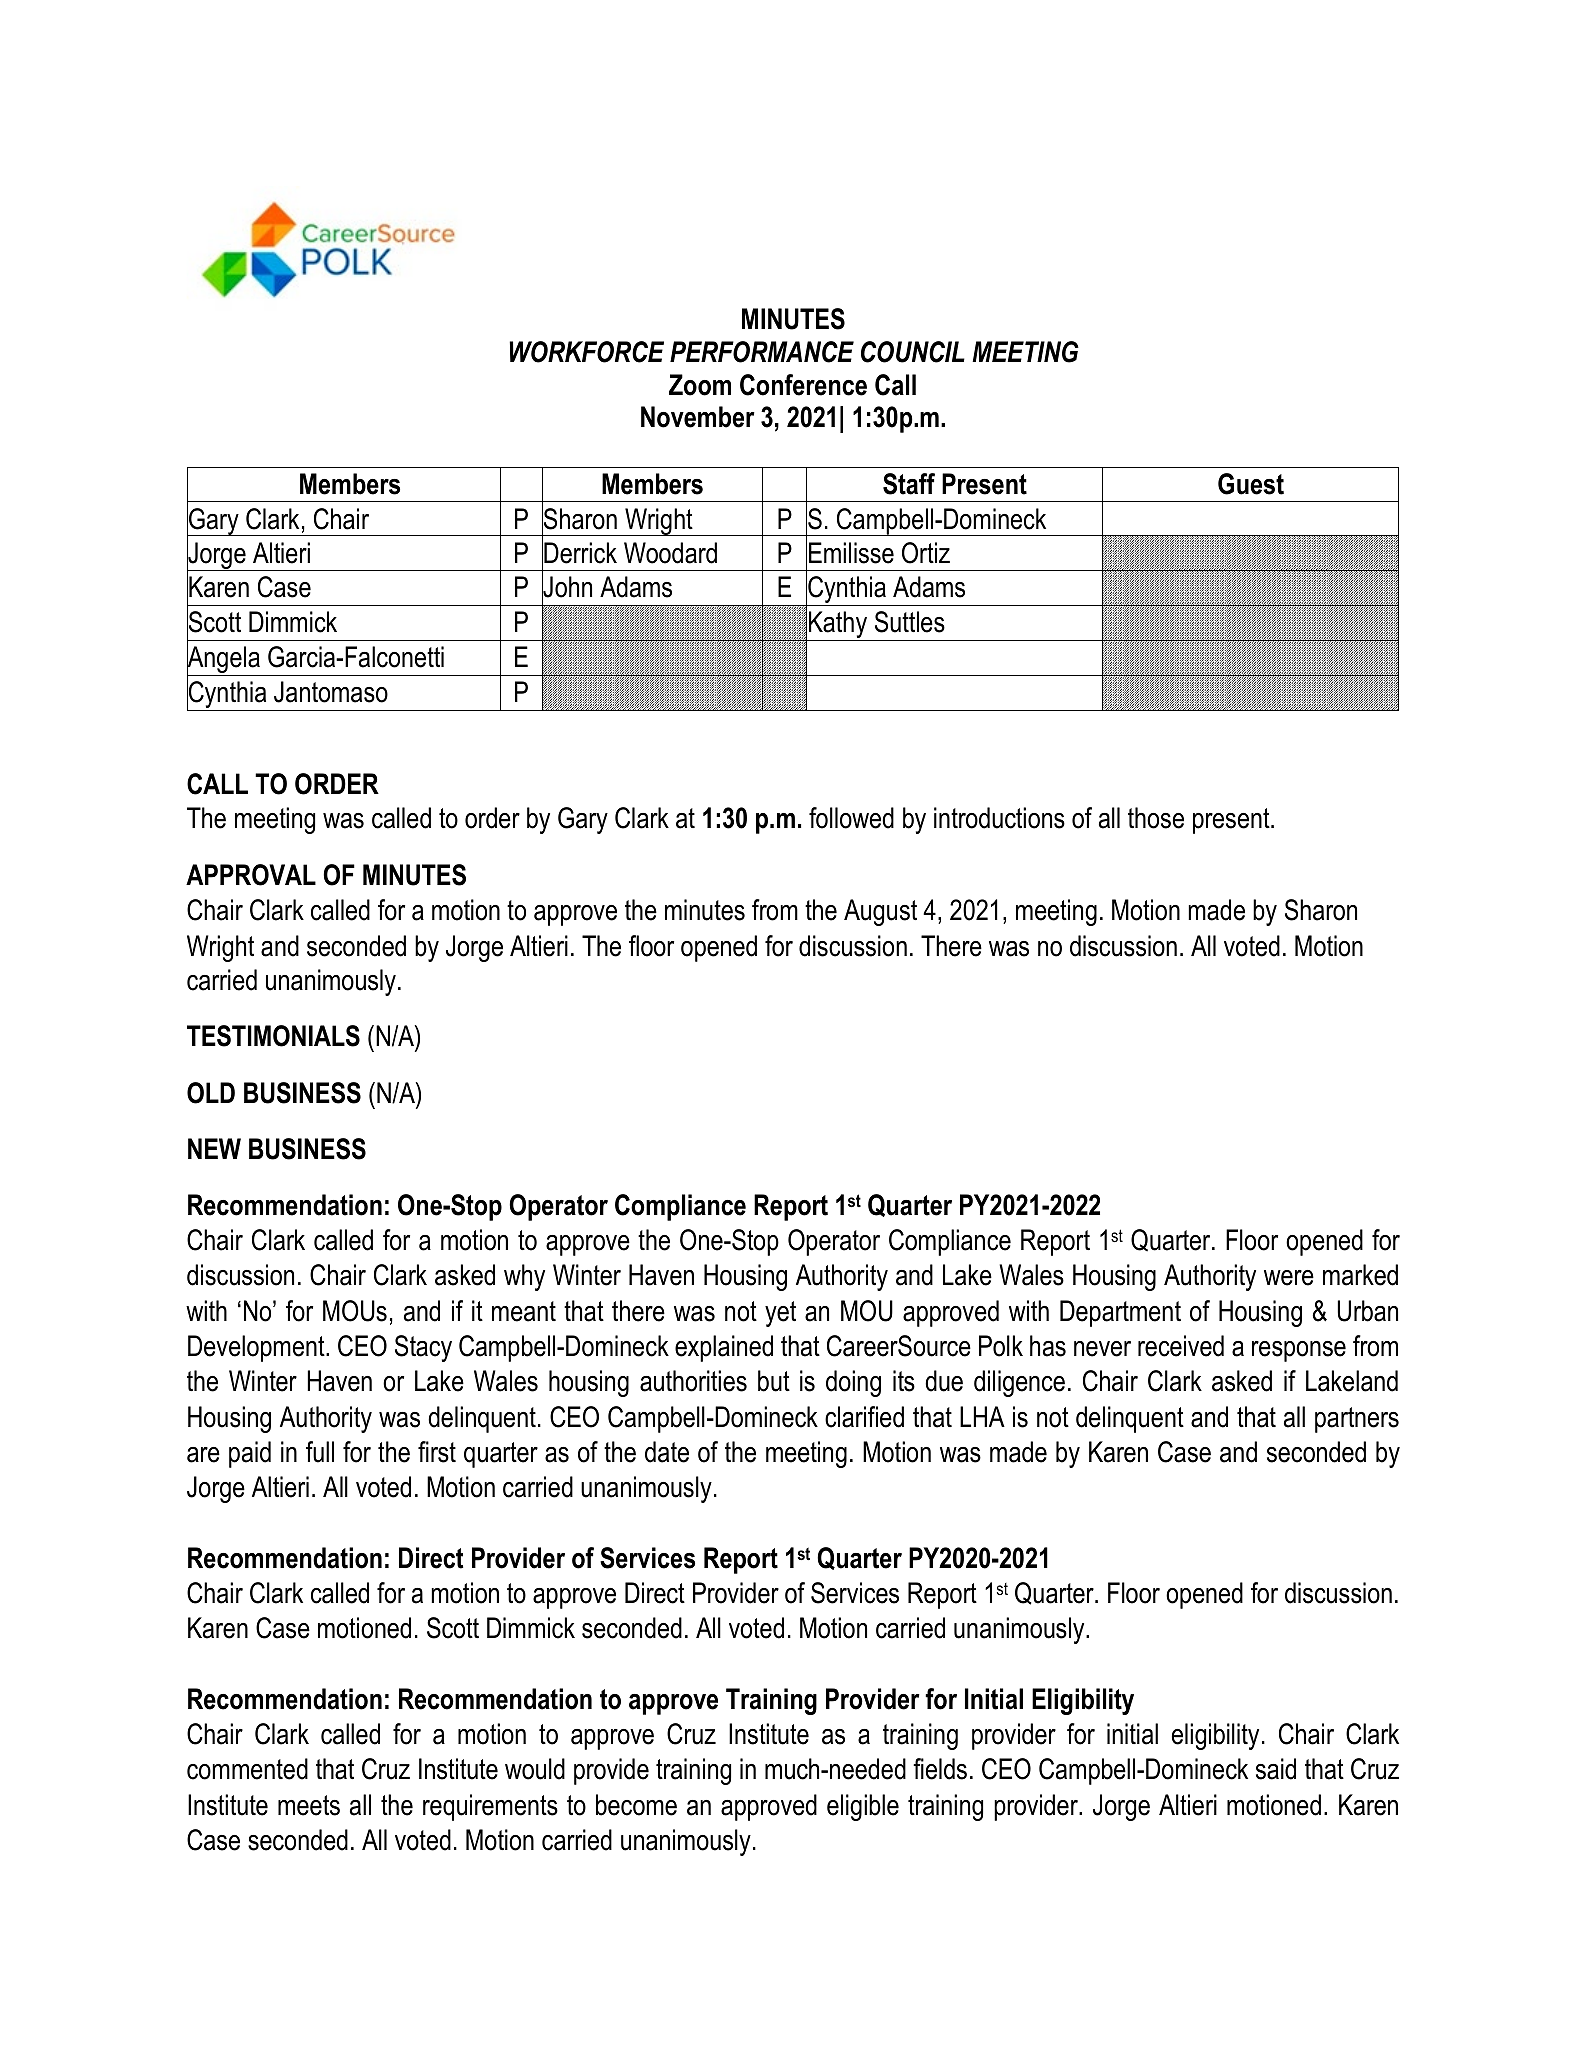 This screenshot has width=1586, height=2052. I want to click on meets, so click(309, 1805).
